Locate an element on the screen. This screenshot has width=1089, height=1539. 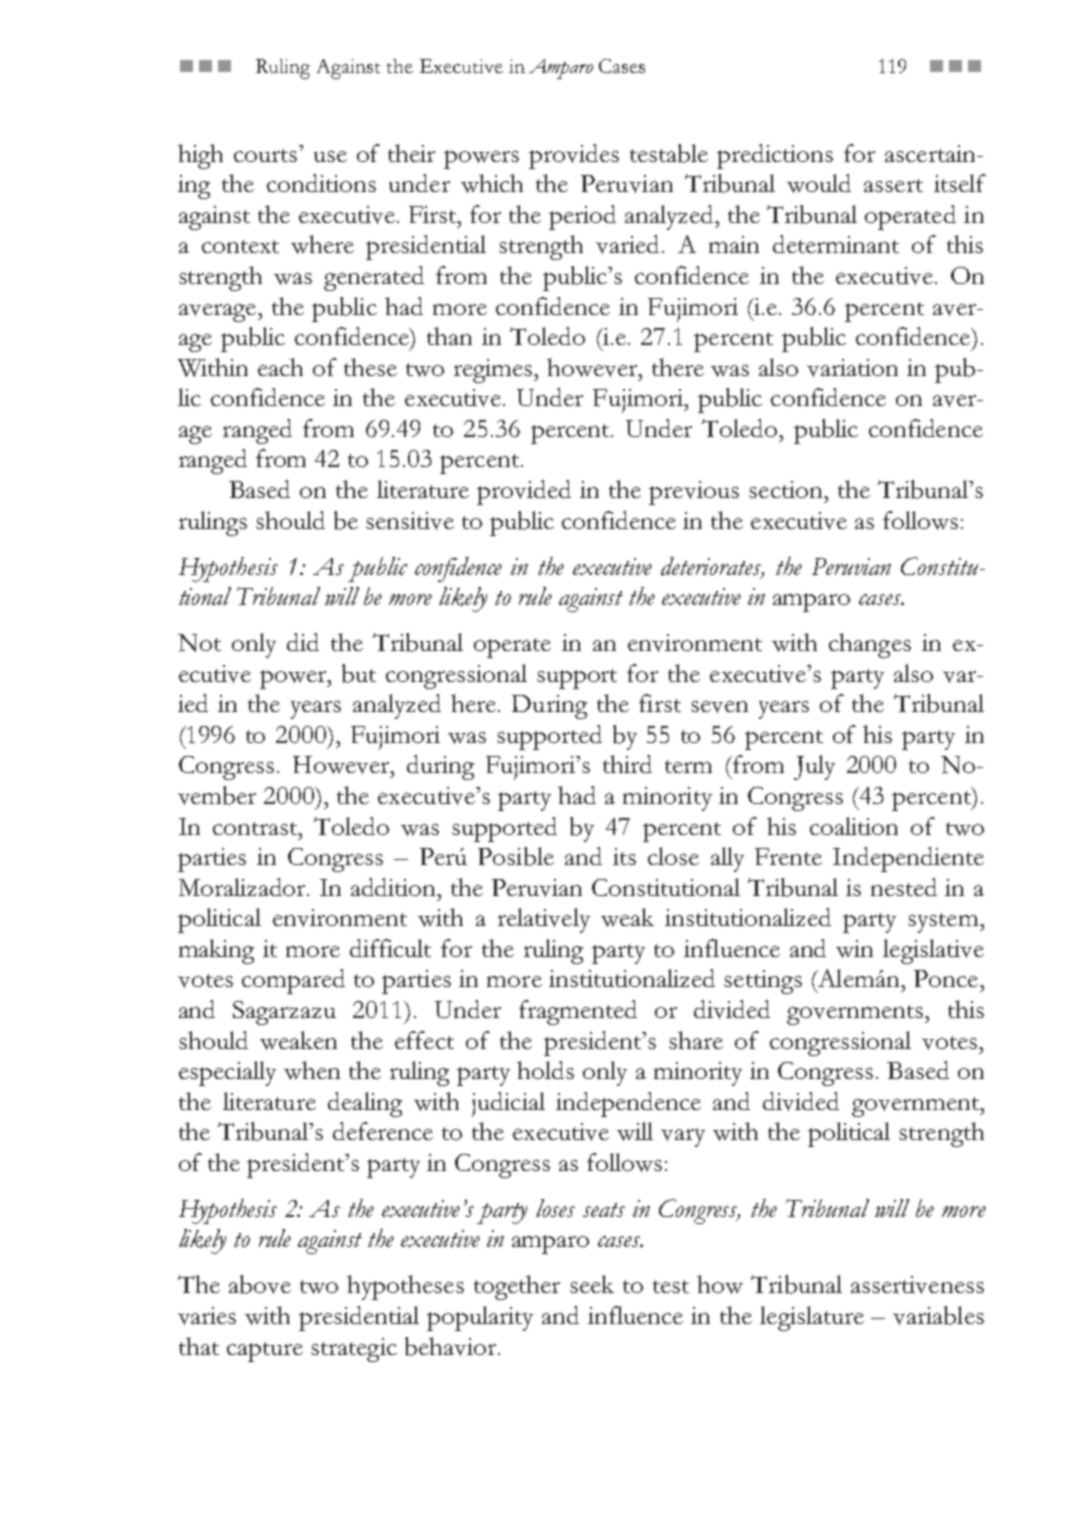
Ponce is located at coordinates (946, 978).
